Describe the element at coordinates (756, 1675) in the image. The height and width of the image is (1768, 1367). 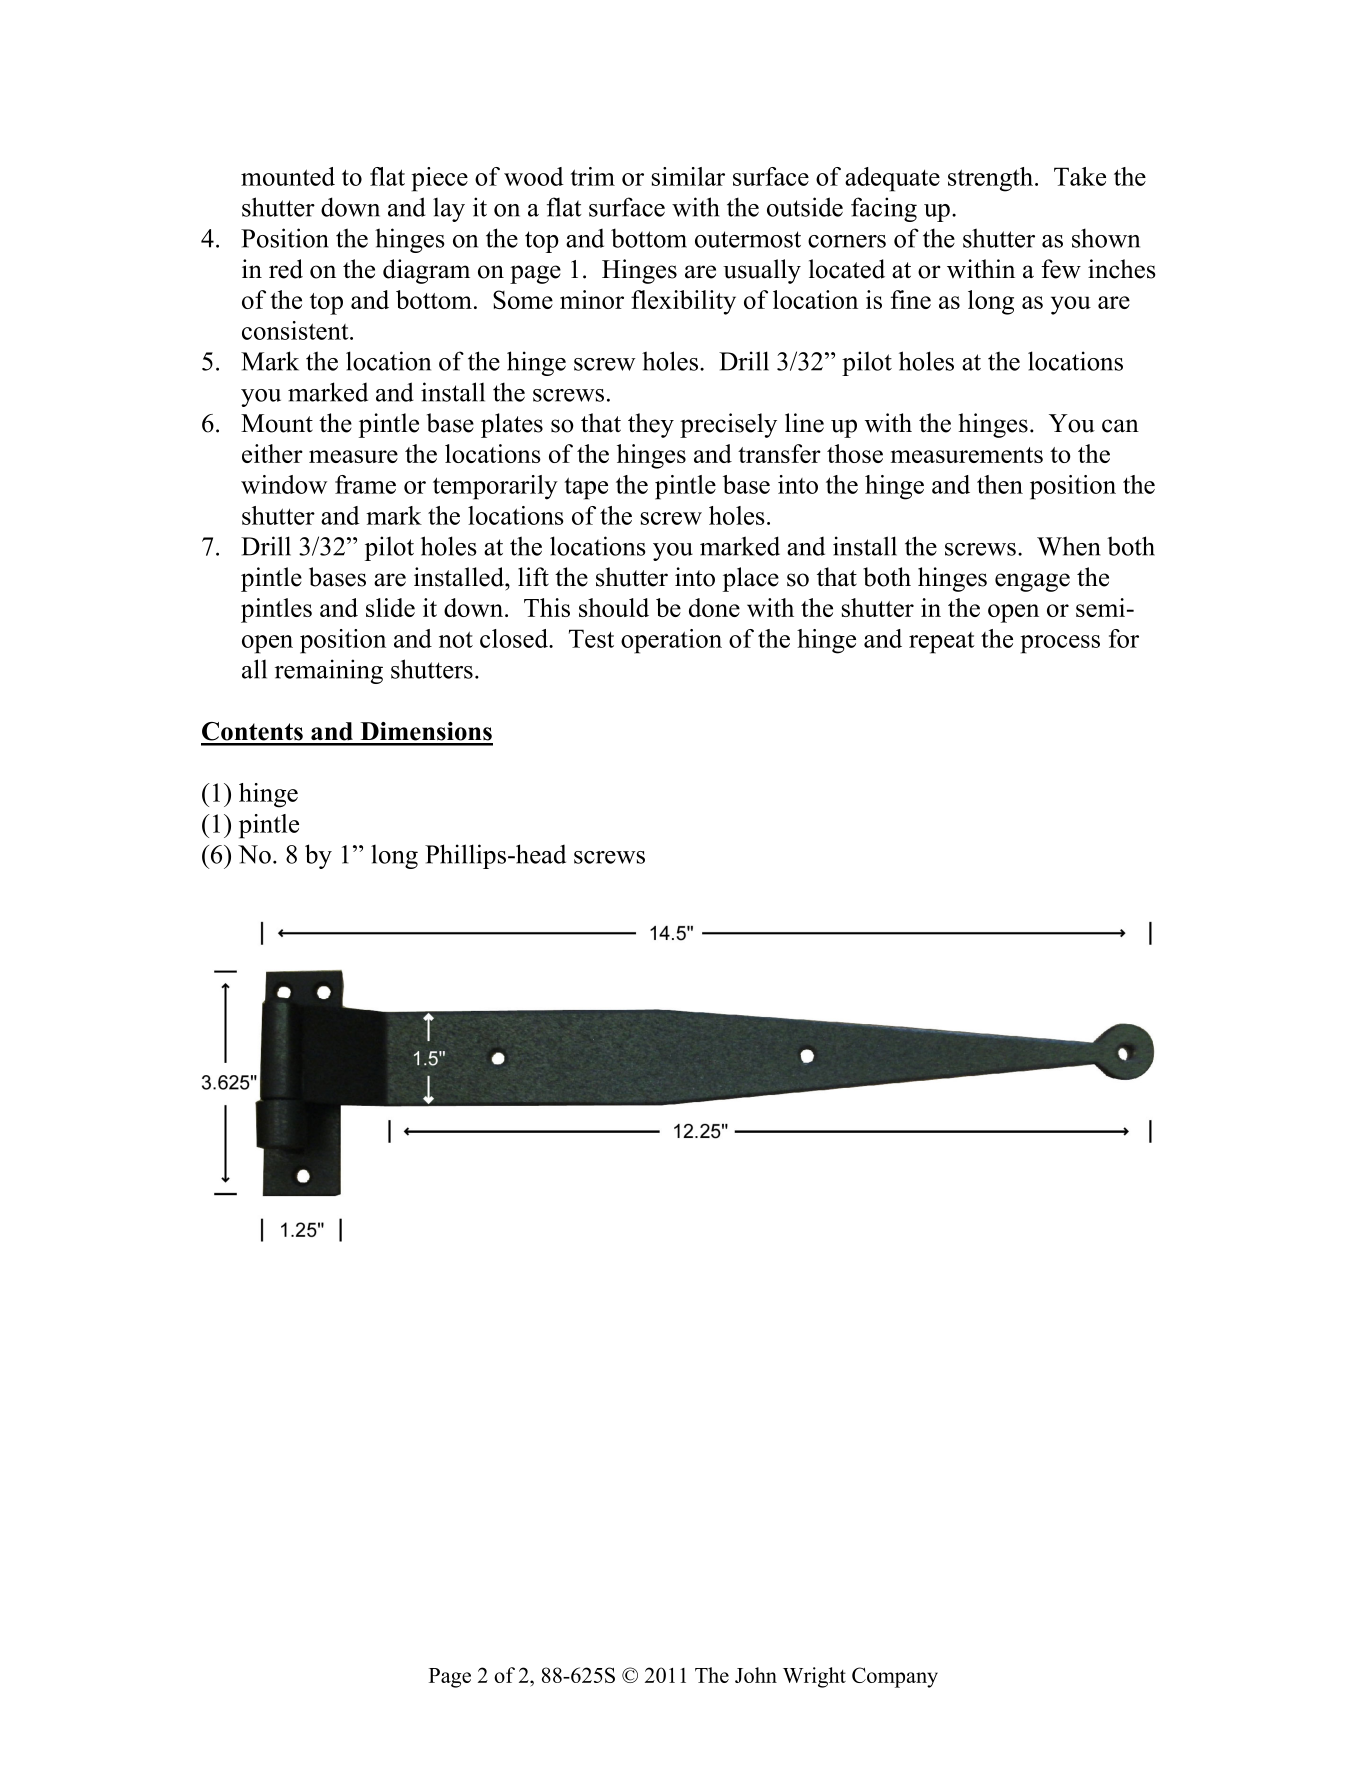
I see `John` at that location.
